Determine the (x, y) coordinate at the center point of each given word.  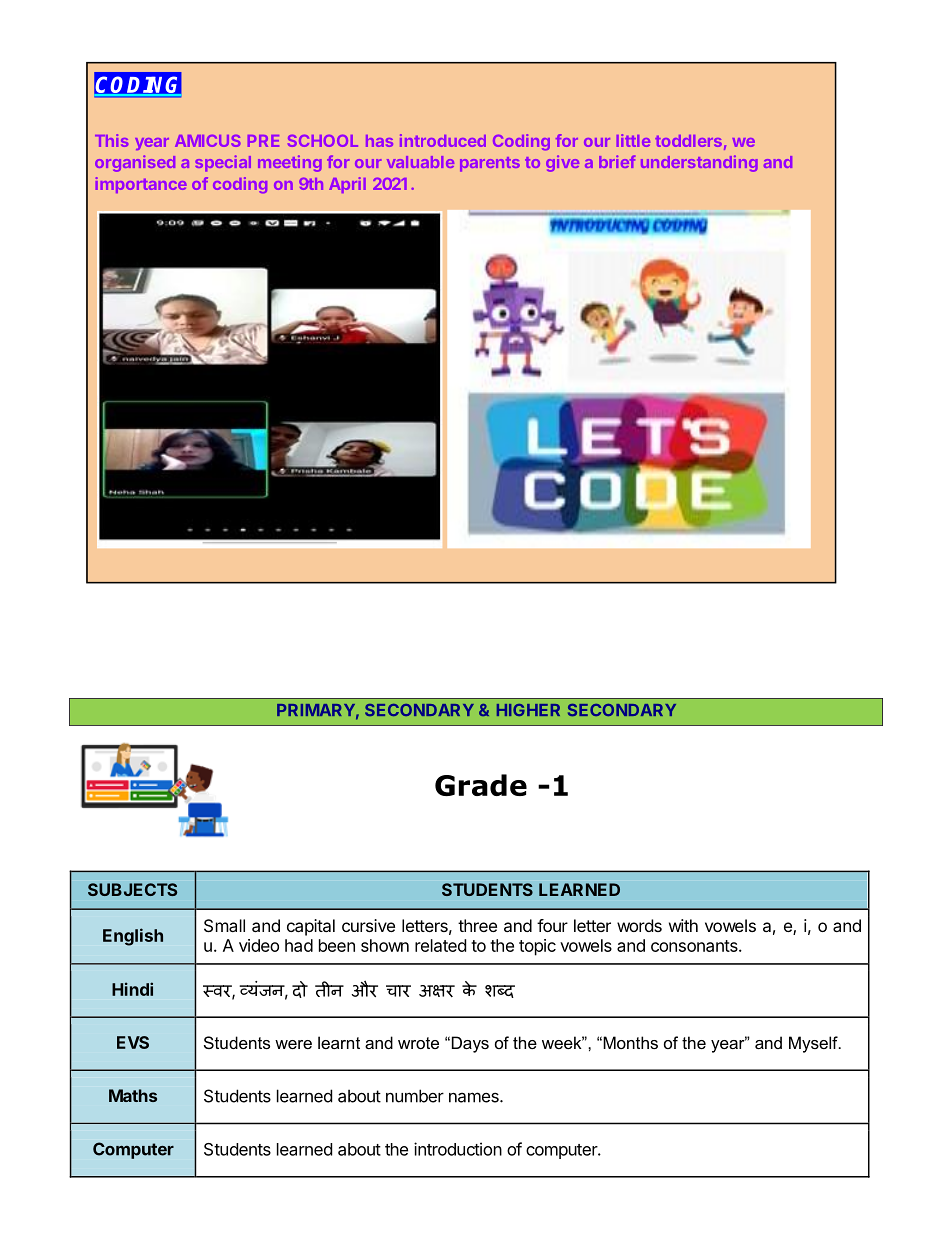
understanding (699, 163)
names (475, 1097)
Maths (133, 1095)
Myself (814, 1044)
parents (490, 164)
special (223, 163)
